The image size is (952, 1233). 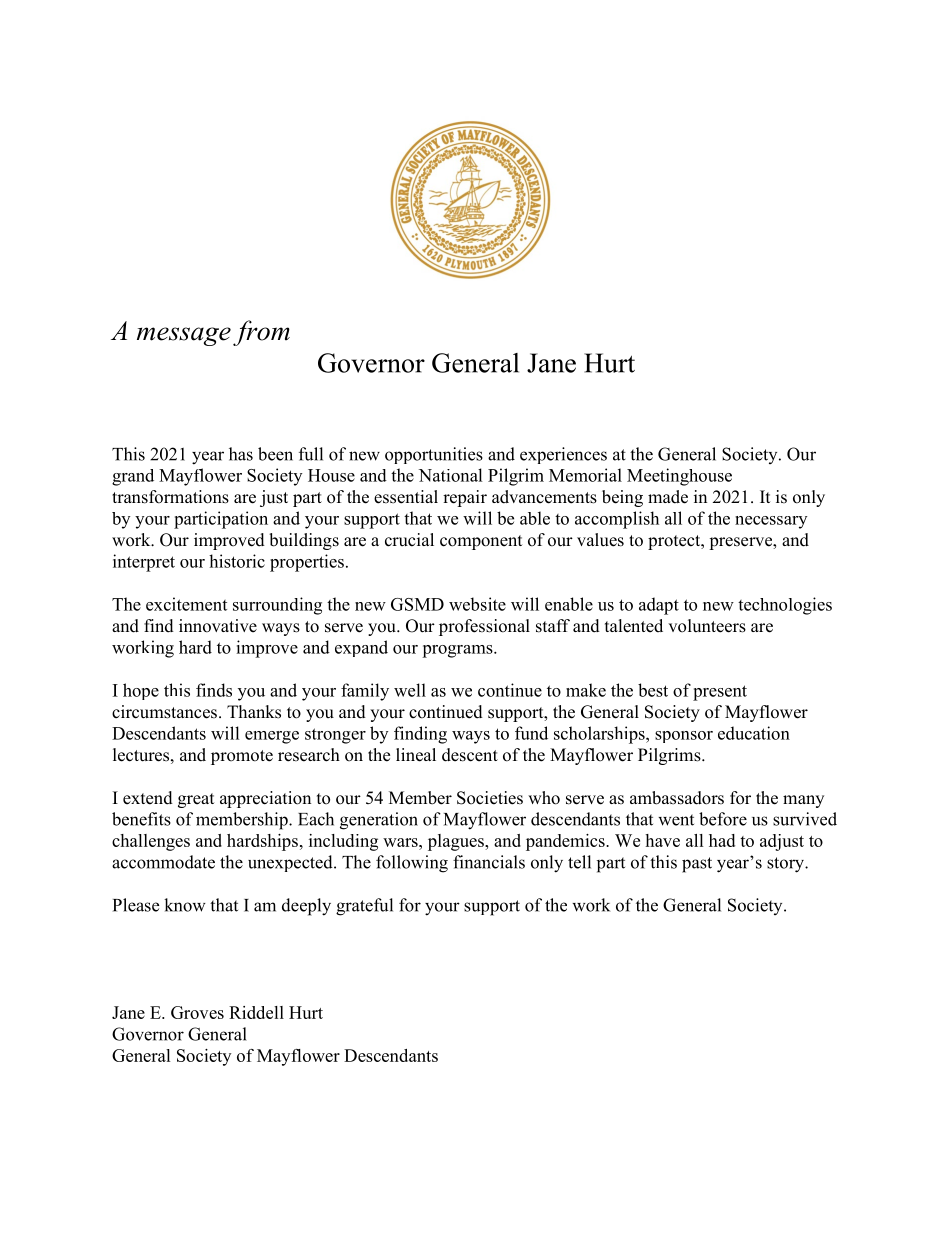 I want to click on programs, so click(x=458, y=651).
